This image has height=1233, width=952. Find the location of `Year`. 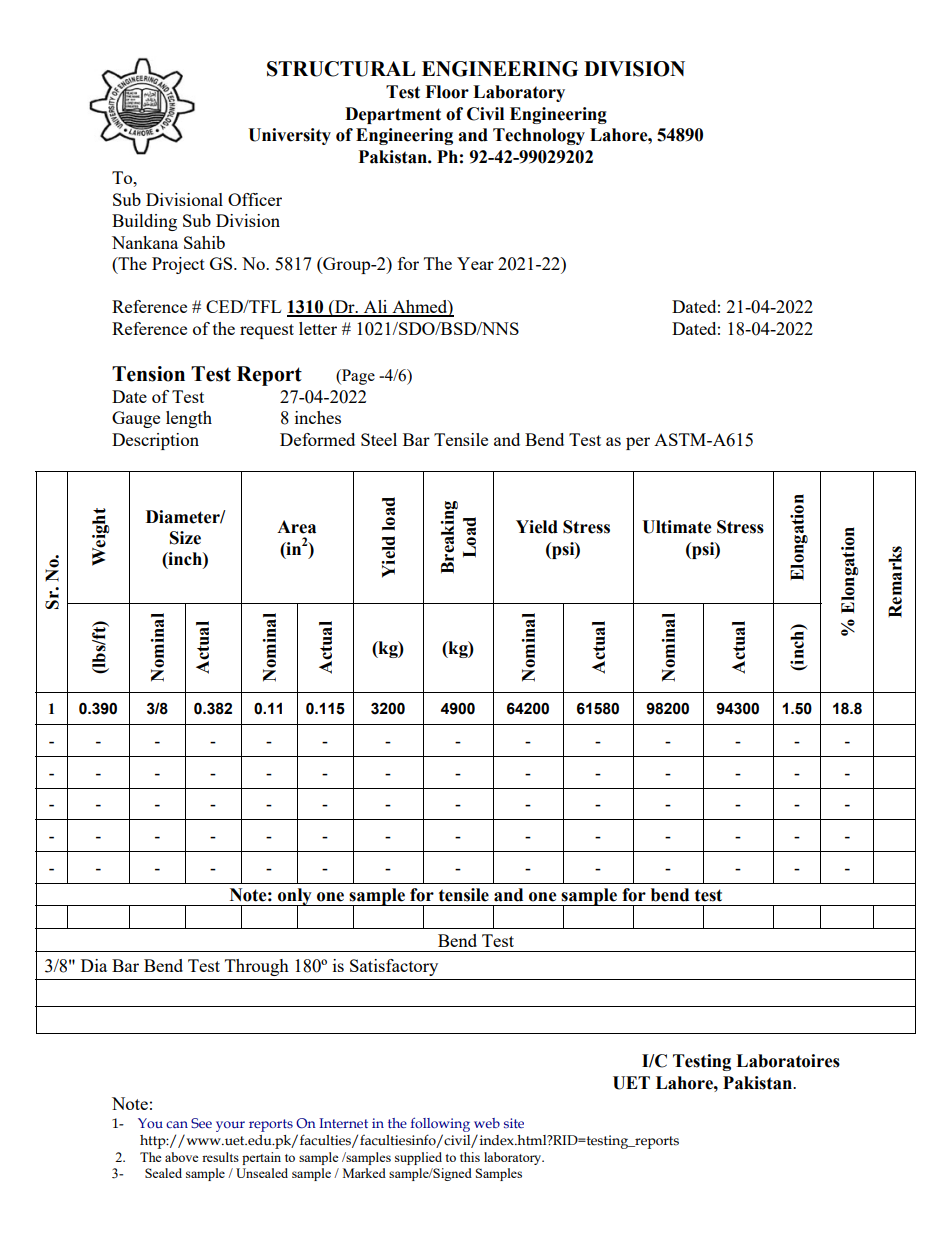

Year is located at coordinates (475, 263).
